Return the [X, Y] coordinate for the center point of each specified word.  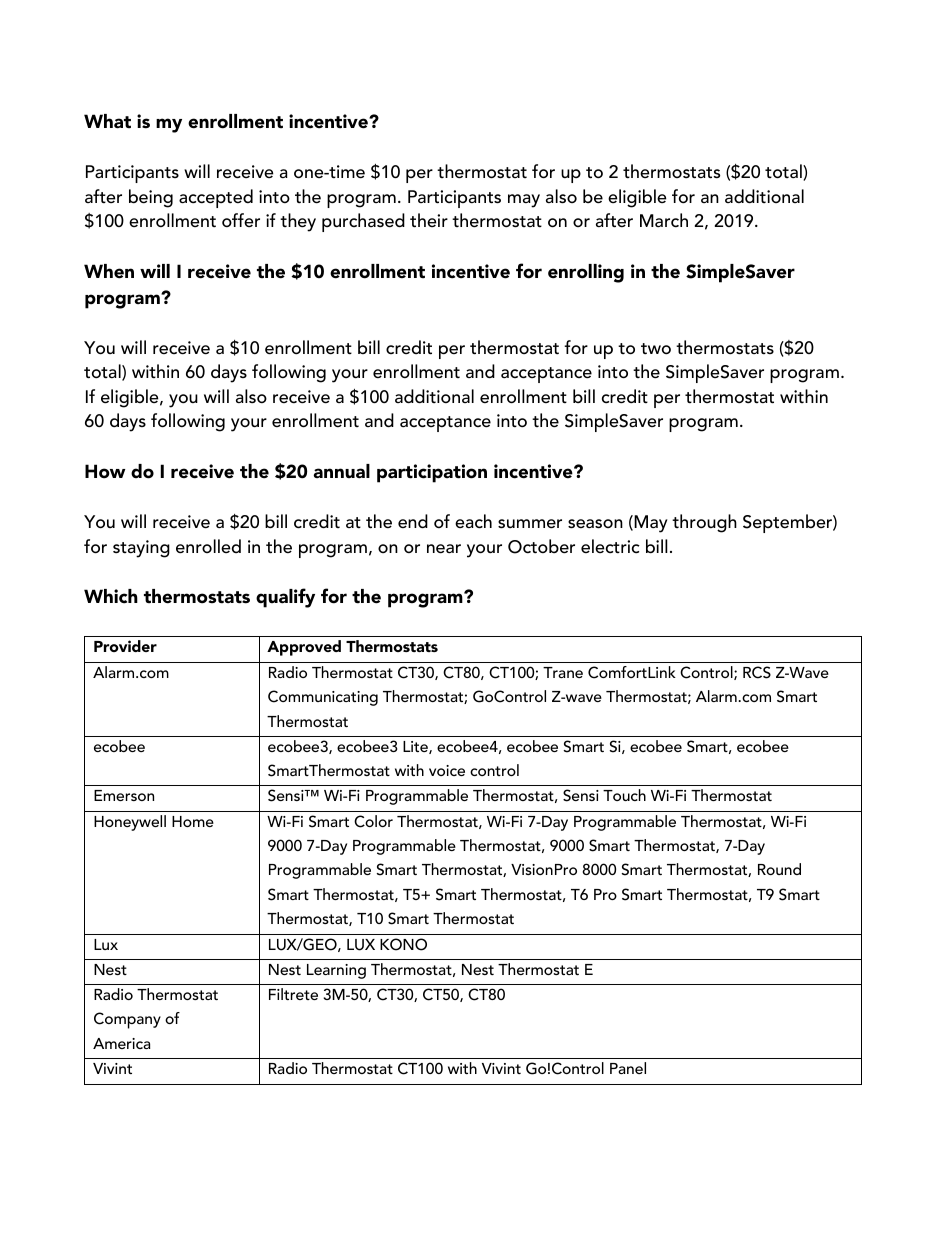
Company [127, 1020]
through [704, 523]
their [429, 220]
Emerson [124, 795]
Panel [628, 1068]
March [664, 220]
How [105, 471]
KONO [403, 944]
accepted [216, 198]
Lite [416, 747]
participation [432, 473]
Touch [624, 795]
